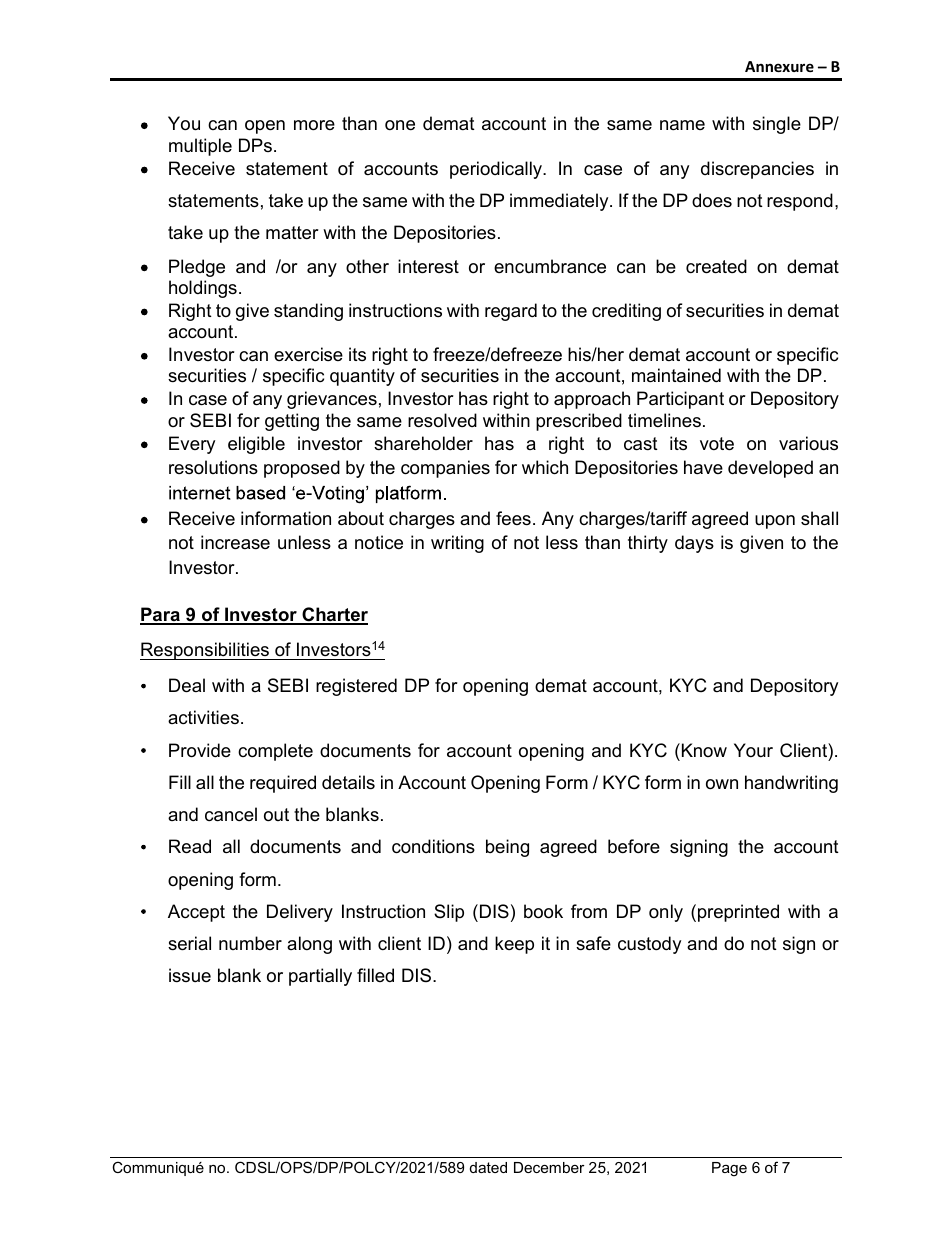 The width and height of the page is (952, 1233). Describe the element at coordinates (753, 750) in the page. I see `Your` at that location.
